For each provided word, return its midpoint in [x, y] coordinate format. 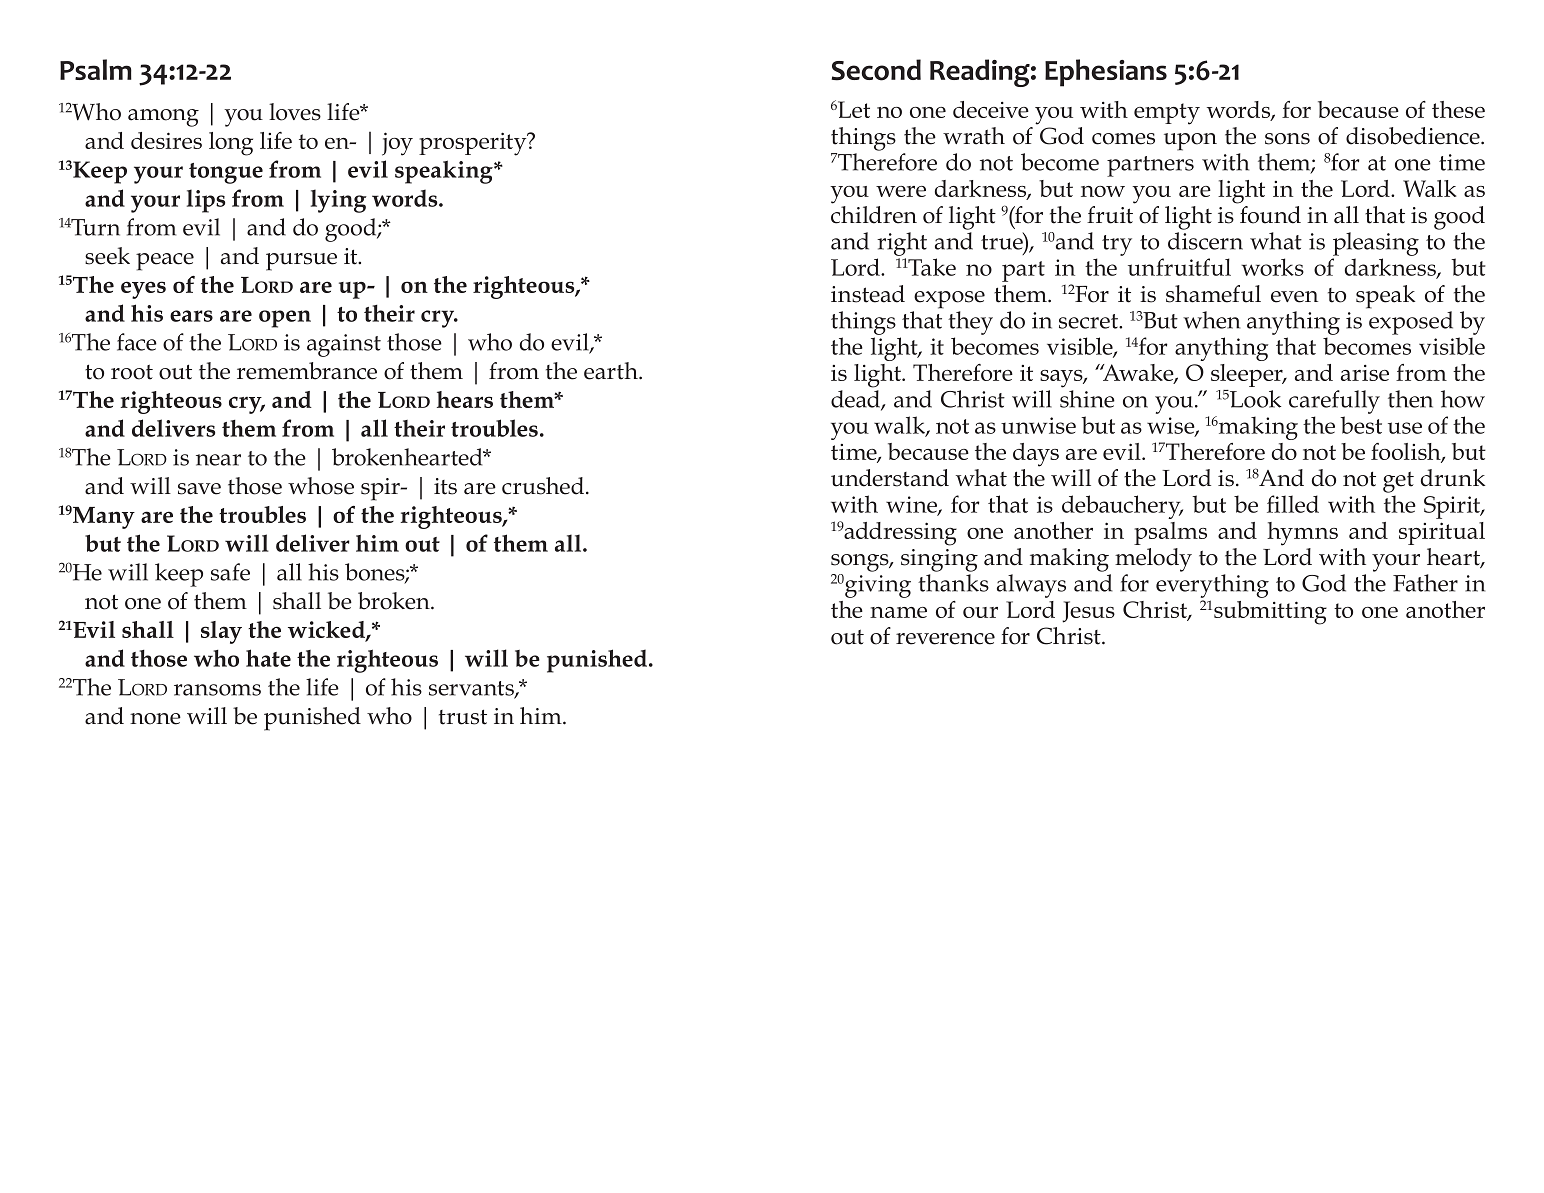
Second [876, 70]
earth [612, 371]
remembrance [307, 371]
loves [295, 112]
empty [1167, 114]
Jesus [1088, 612]
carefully [1334, 402]
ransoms [217, 690]
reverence [945, 639]
